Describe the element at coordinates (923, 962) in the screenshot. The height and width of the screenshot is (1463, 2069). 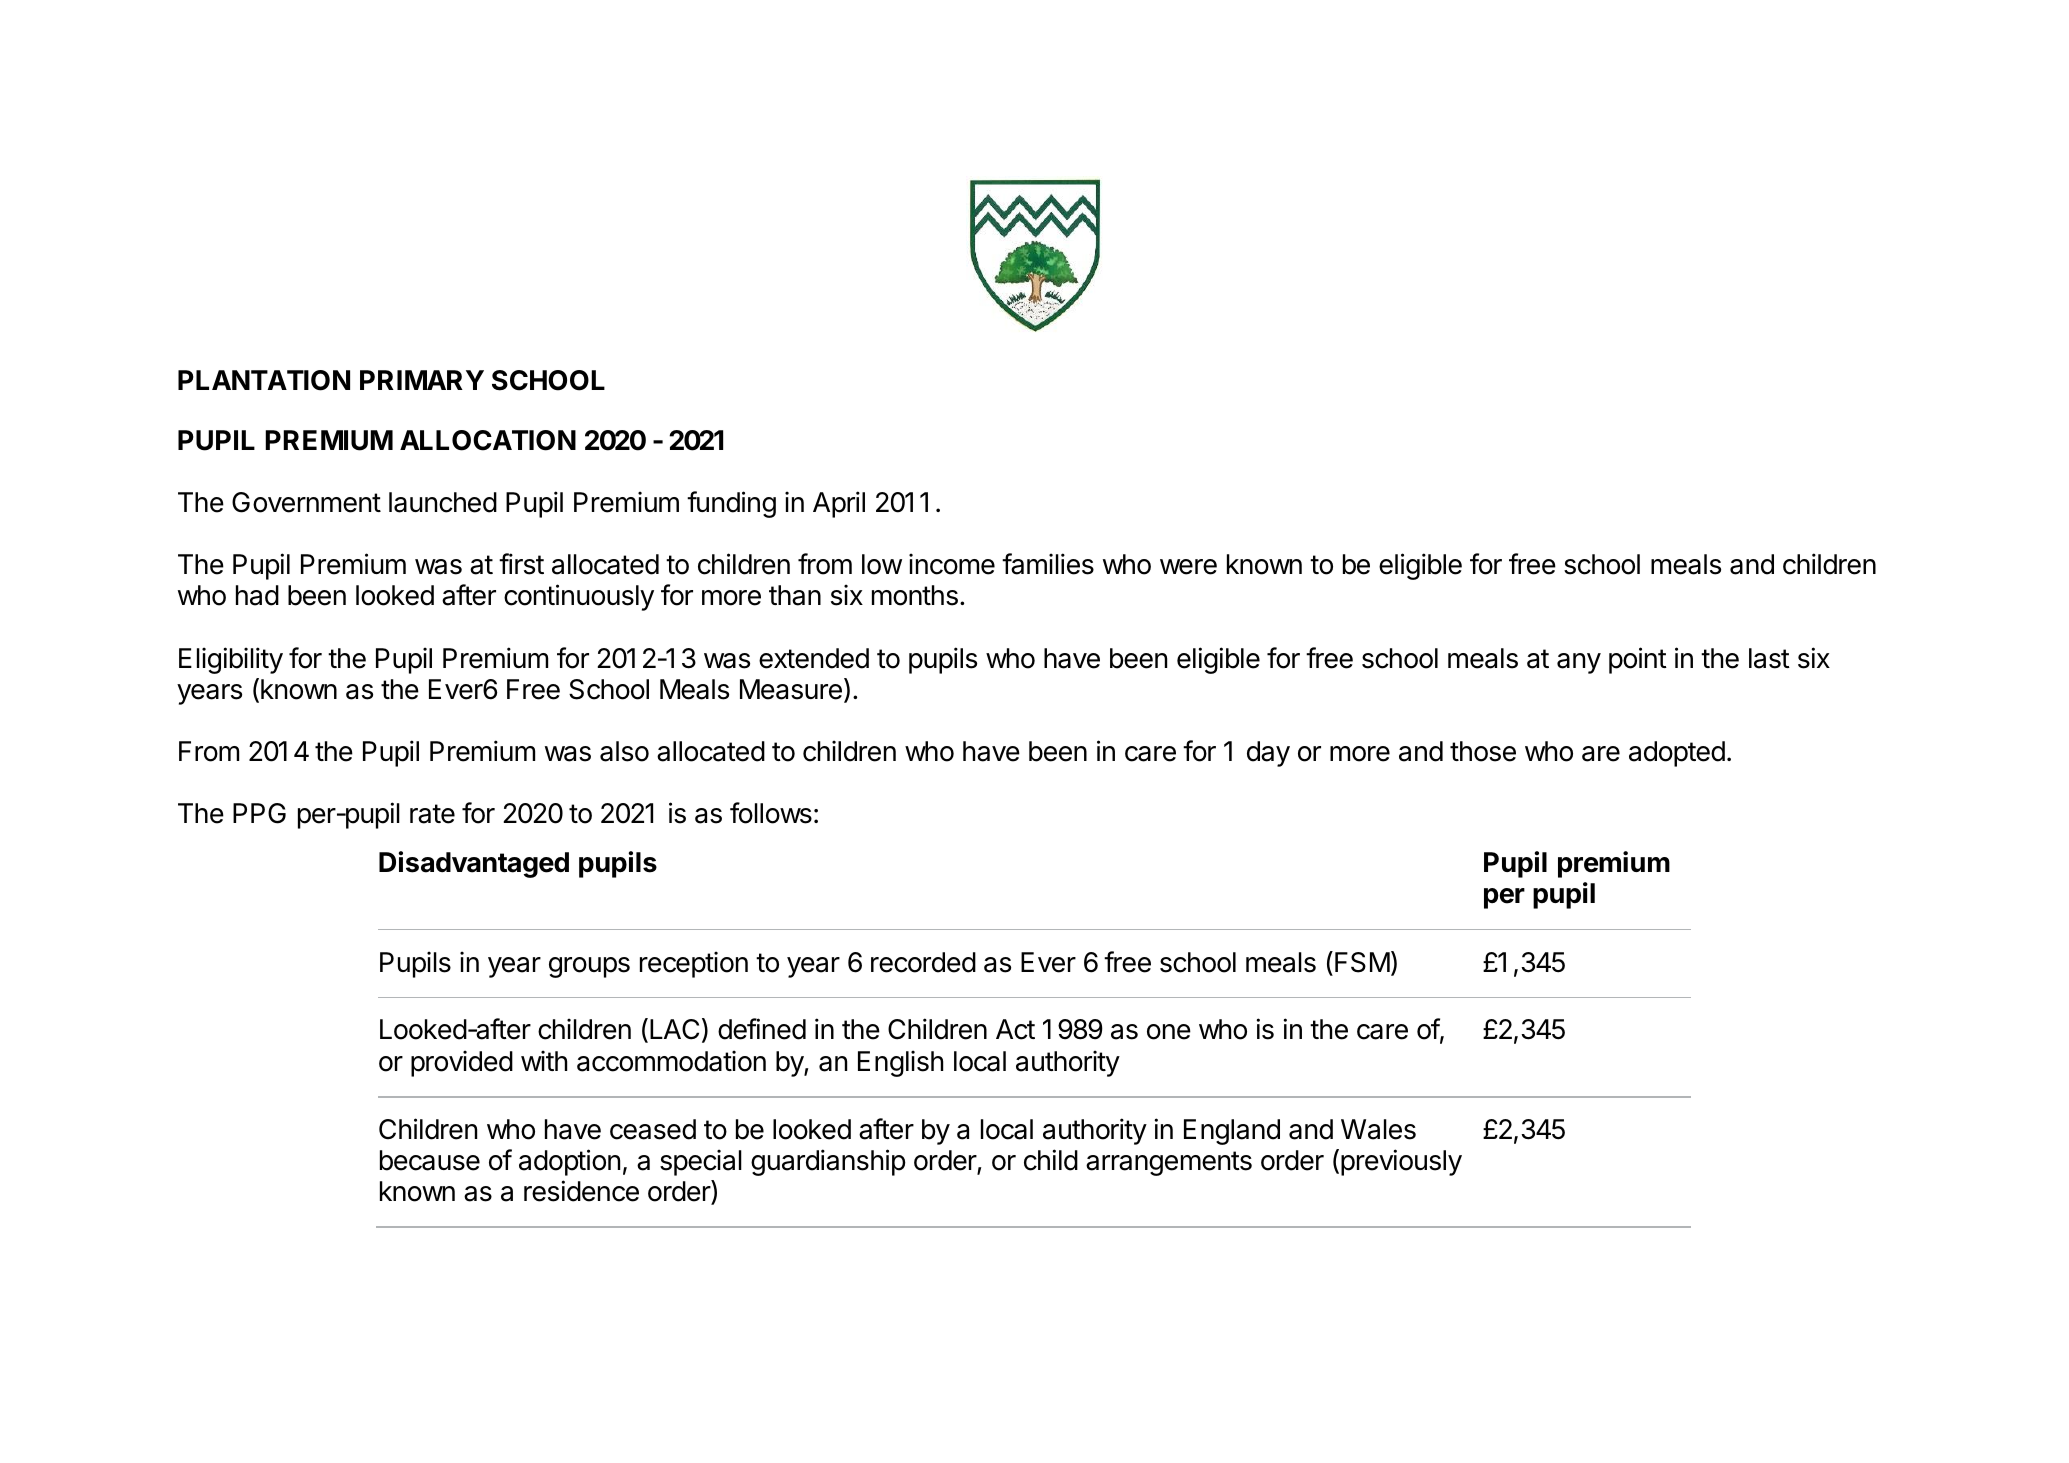
I see `recorded` at that location.
